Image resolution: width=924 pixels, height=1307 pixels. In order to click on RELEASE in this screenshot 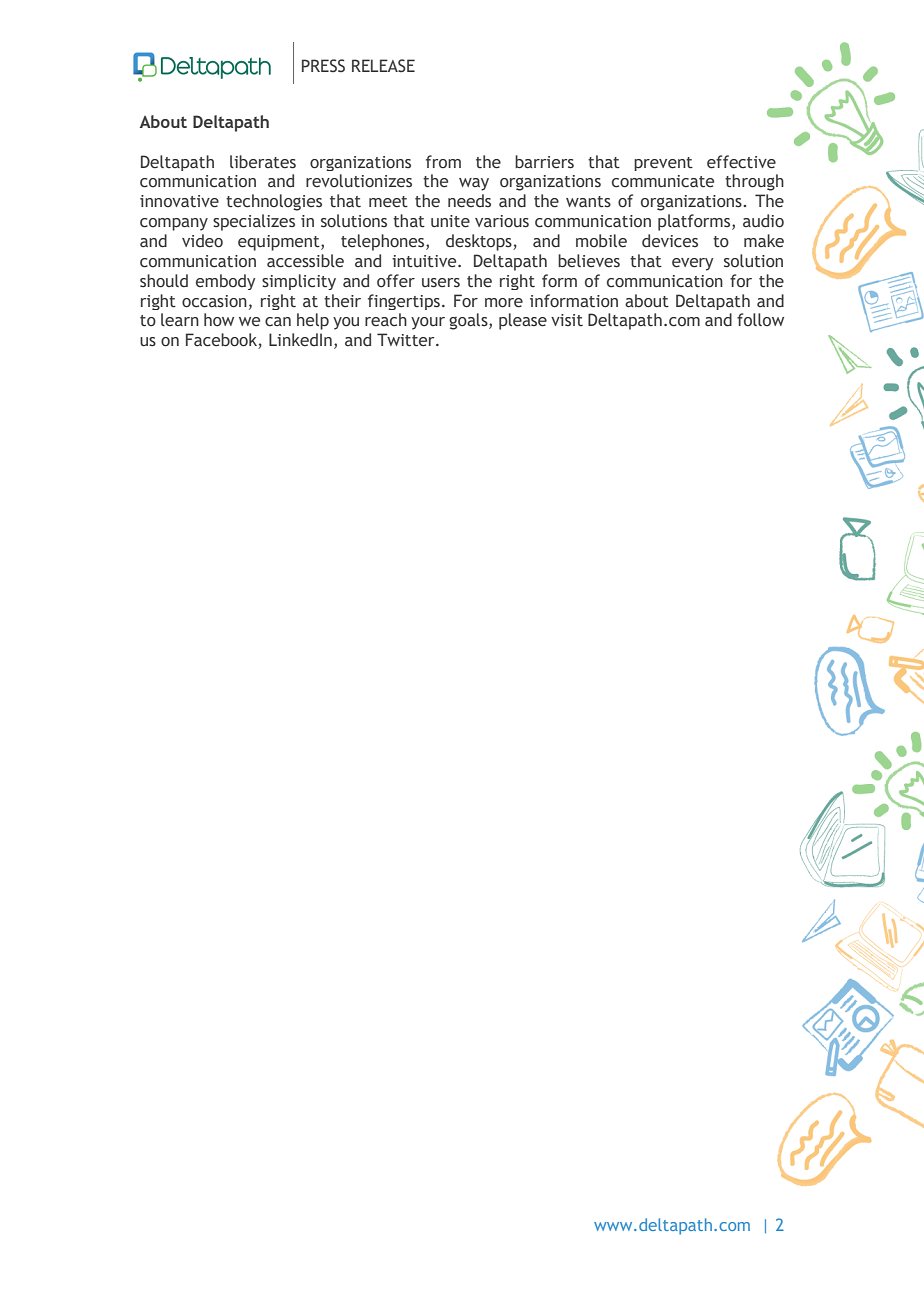, I will do `click(383, 66)`.
